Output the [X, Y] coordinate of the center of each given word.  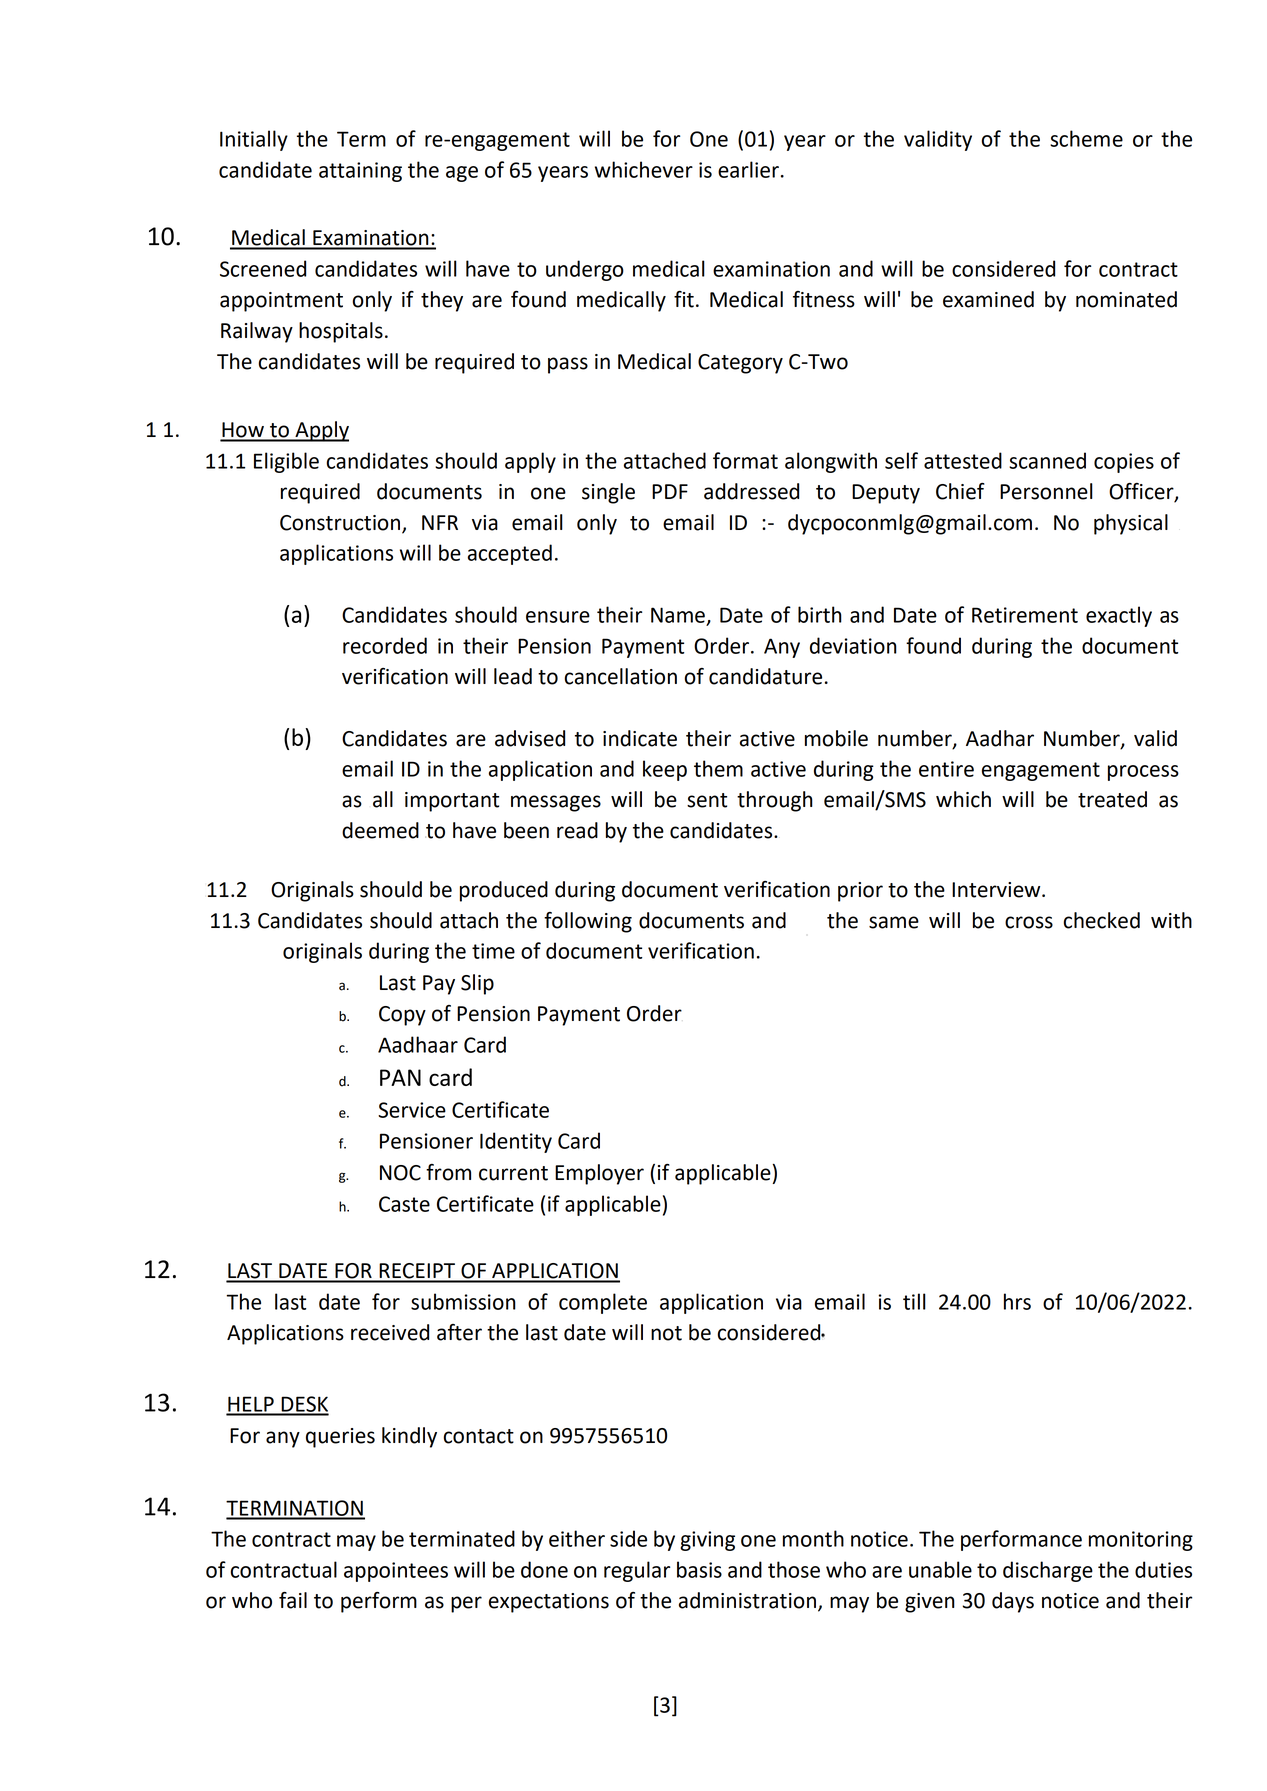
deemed [380, 830]
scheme [1086, 138]
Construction [341, 524]
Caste [404, 1204]
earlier [748, 169]
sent [707, 800]
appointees [396, 1572]
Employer [599, 1174]
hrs [1017, 1301]
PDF [670, 491]
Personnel [1046, 491]
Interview [997, 890]
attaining [360, 172]
